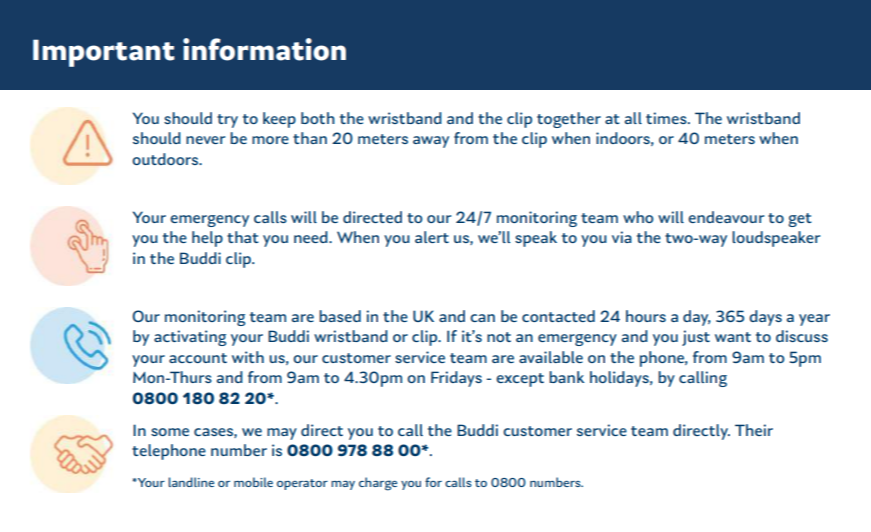 This document has width=871, height=532. I want to click on landline, so click(191, 482).
